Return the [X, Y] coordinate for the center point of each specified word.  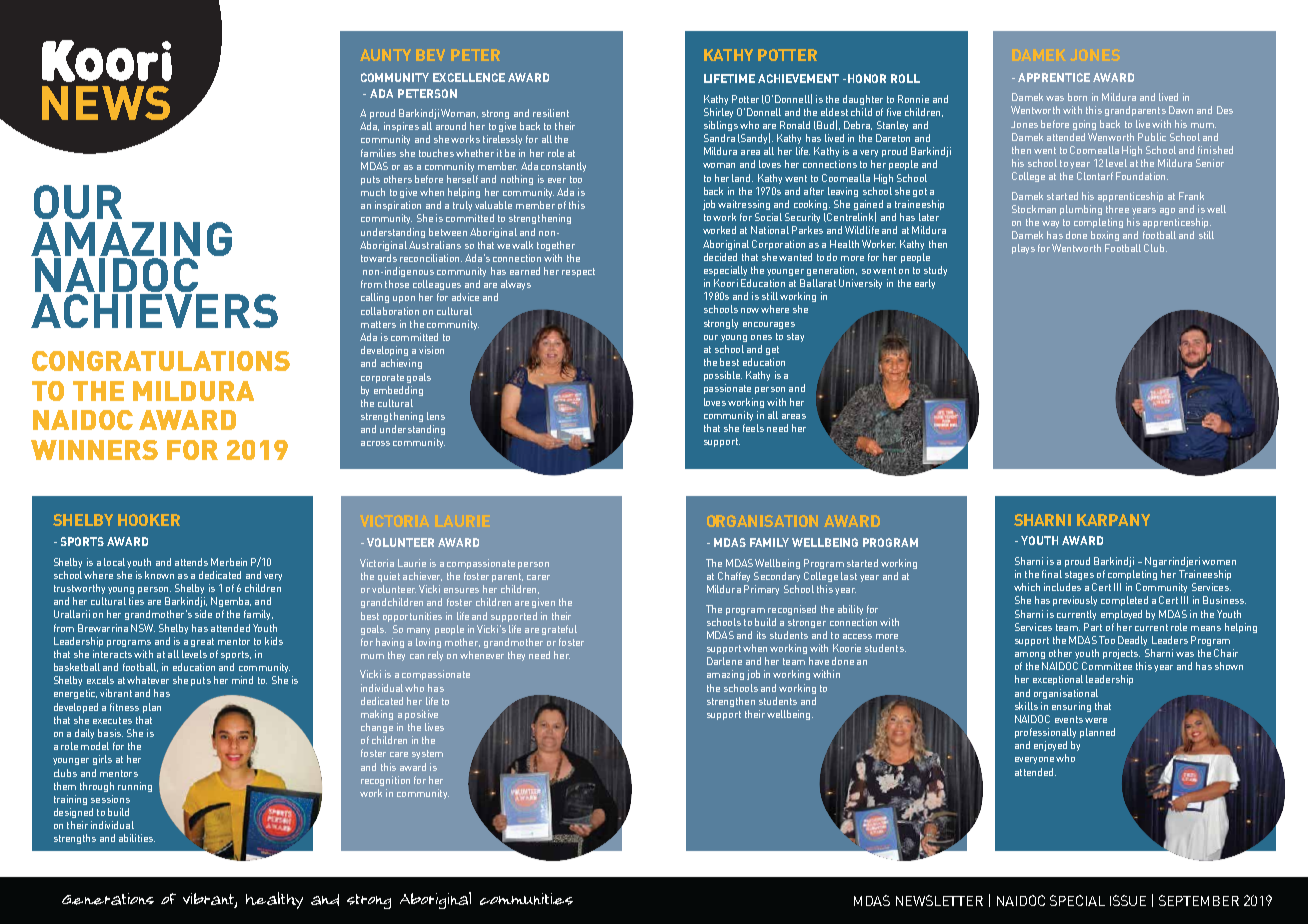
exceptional [1058, 680]
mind [242, 680]
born [1077, 97]
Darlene [724, 661]
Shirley [718, 113]
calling [375, 298]
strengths [75, 839]
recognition [385, 781]
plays [1023, 249]
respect [578, 272]
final [1052, 574]
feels [753, 428]
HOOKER [149, 520]
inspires [401, 127]
